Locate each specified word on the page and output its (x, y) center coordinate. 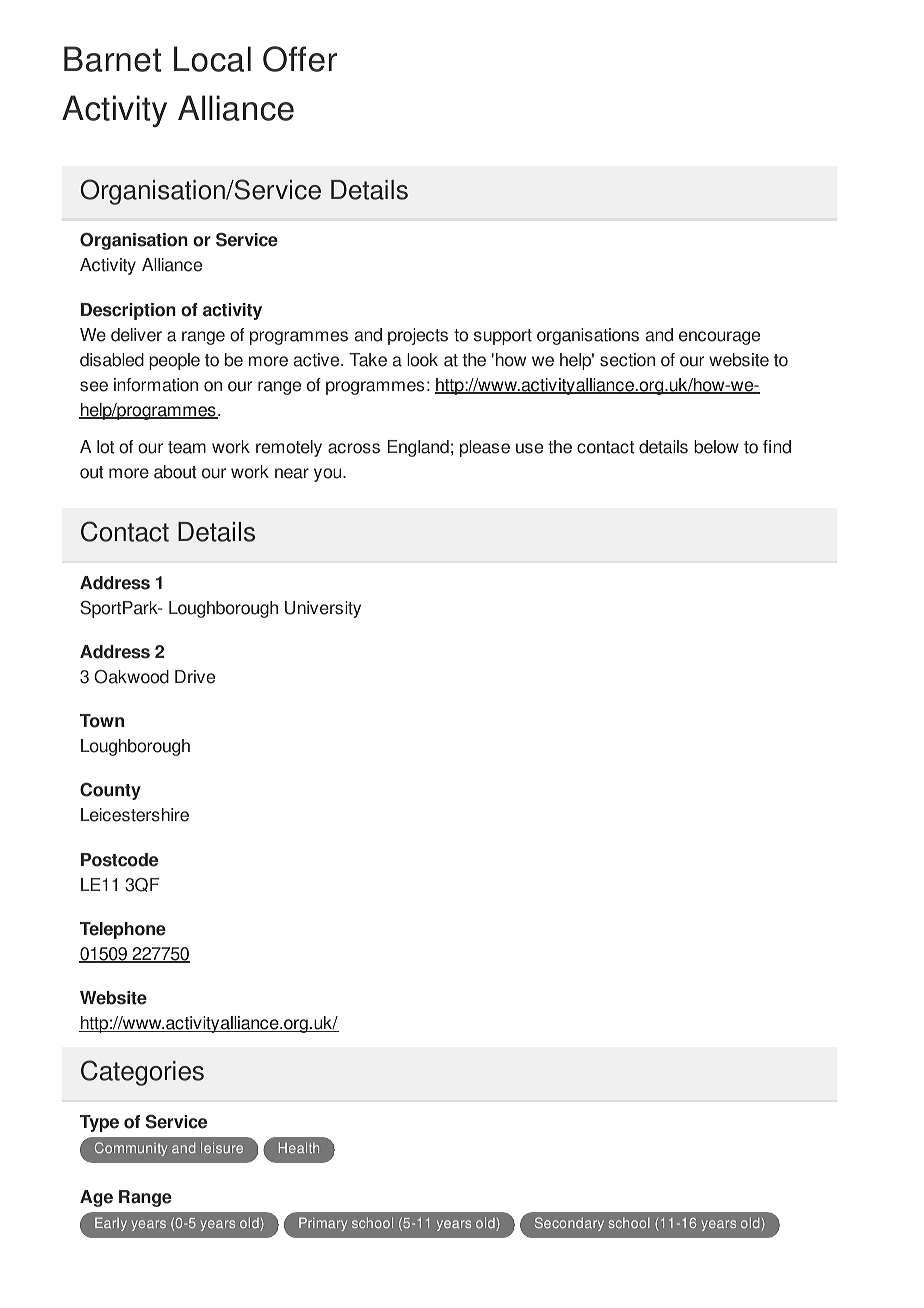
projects (418, 336)
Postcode (119, 860)
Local (212, 59)
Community (131, 1149)
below (716, 447)
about (175, 472)
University (323, 609)
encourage (719, 338)
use (529, 448)
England (418, 448)
